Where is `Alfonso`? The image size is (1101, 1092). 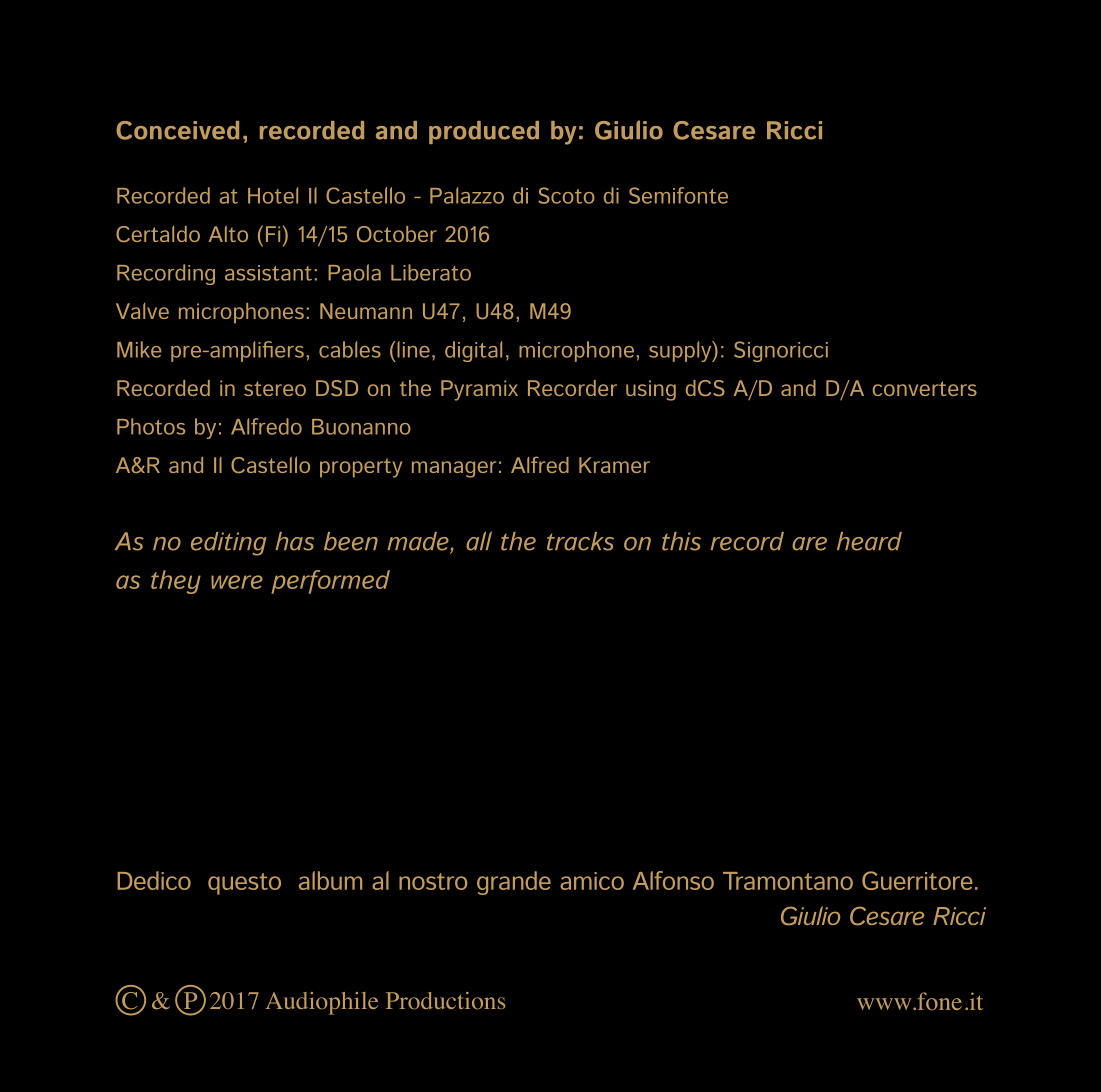
Alfonso is located at coordinates (673, 880).
